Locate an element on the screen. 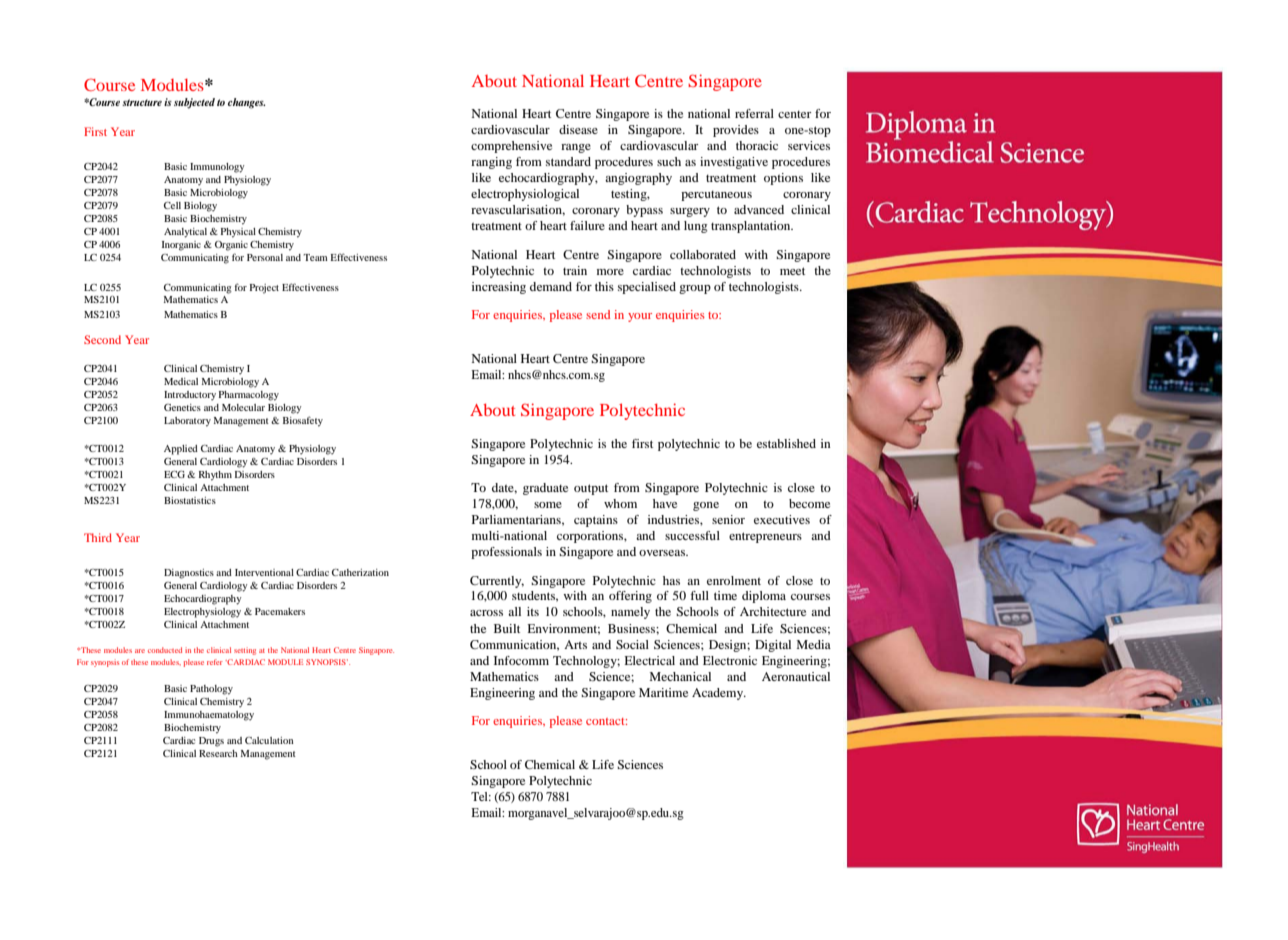 The height and width of the screenshot is (940, 1288). comprehensive is located at coordinates (511, 147).
